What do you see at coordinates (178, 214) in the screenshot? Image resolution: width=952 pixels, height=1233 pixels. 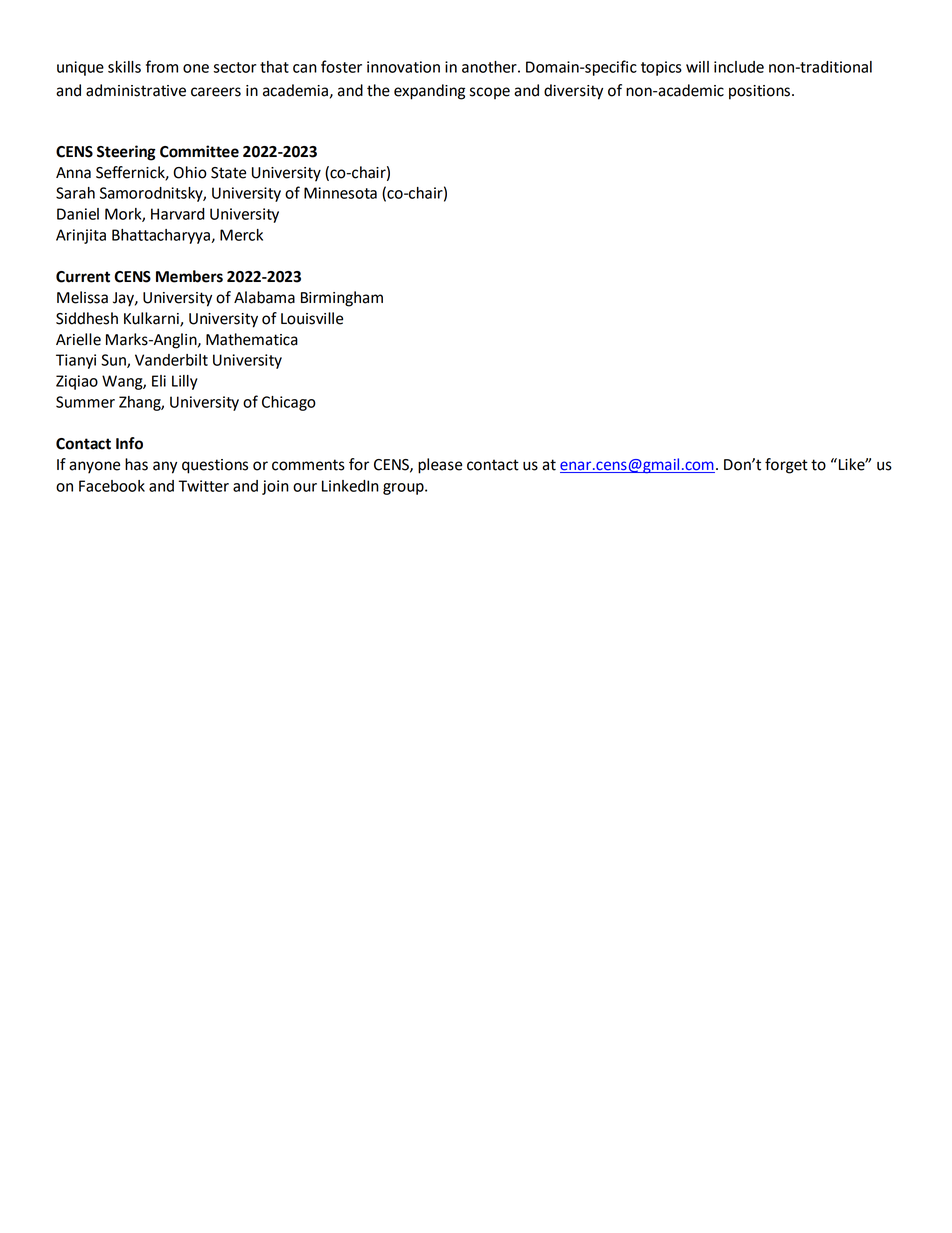 I see `Harvard` at bounding box center [178, 214].
